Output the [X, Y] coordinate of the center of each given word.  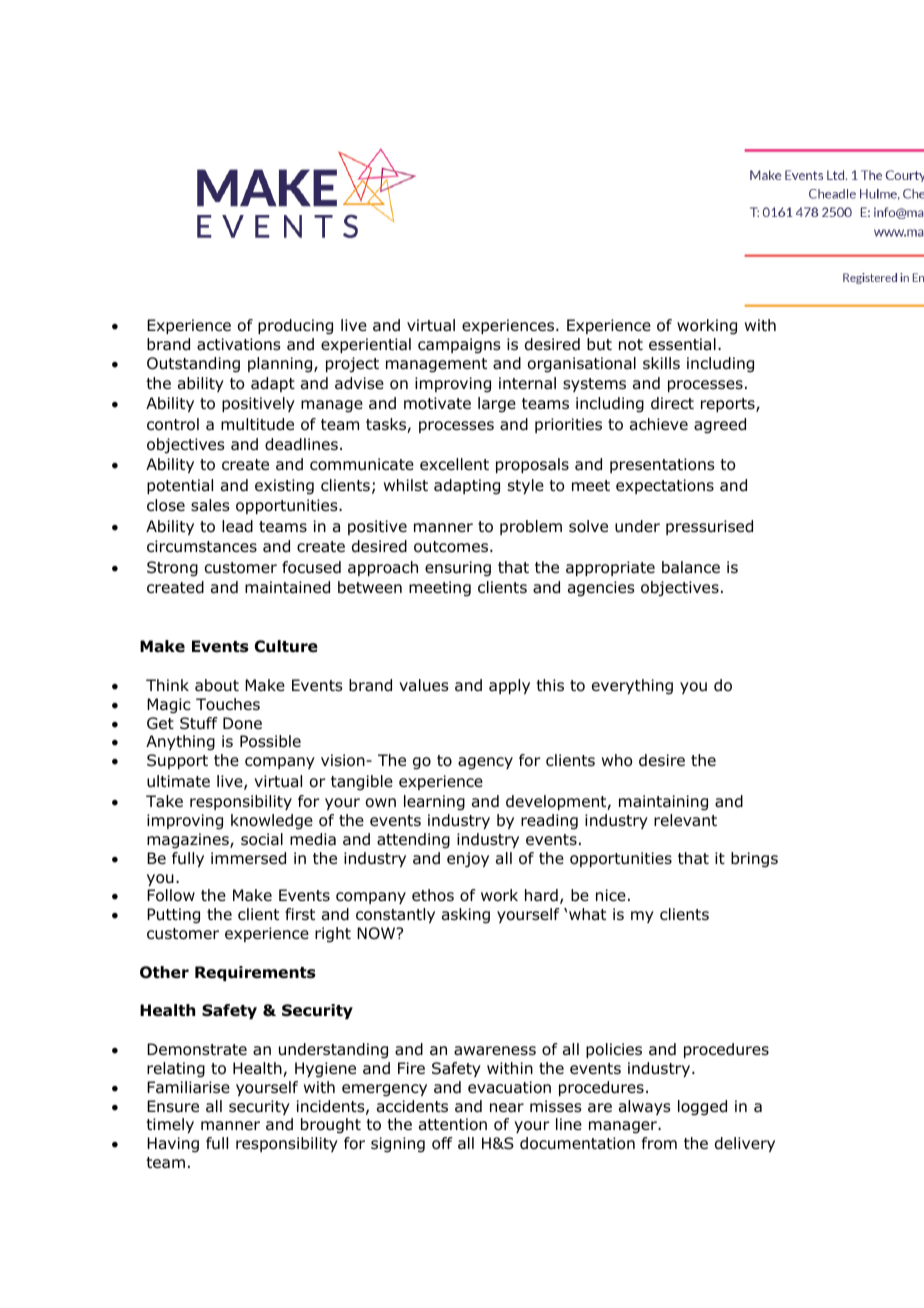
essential [682, 344]
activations [239, 344]
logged [702, 1108]
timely [170, 1125]
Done [242, 723]
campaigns [459, 346]
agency [485, 763]
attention [453, 1124]
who [617, 760]
